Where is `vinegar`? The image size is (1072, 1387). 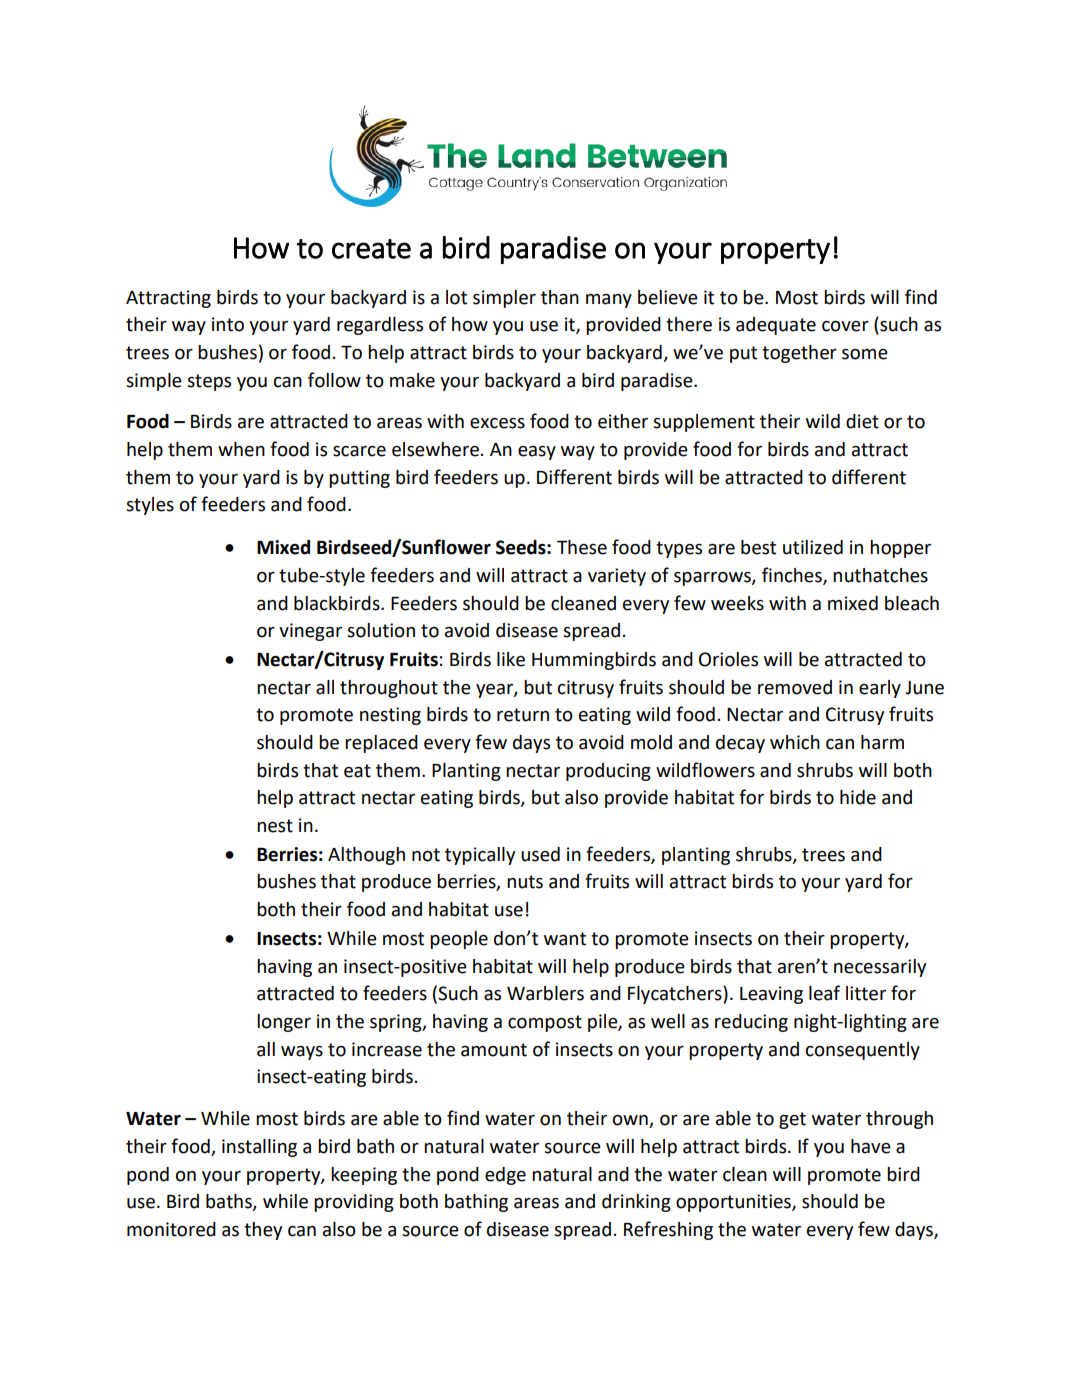 vinegar is located at coordinates (310, 632).
